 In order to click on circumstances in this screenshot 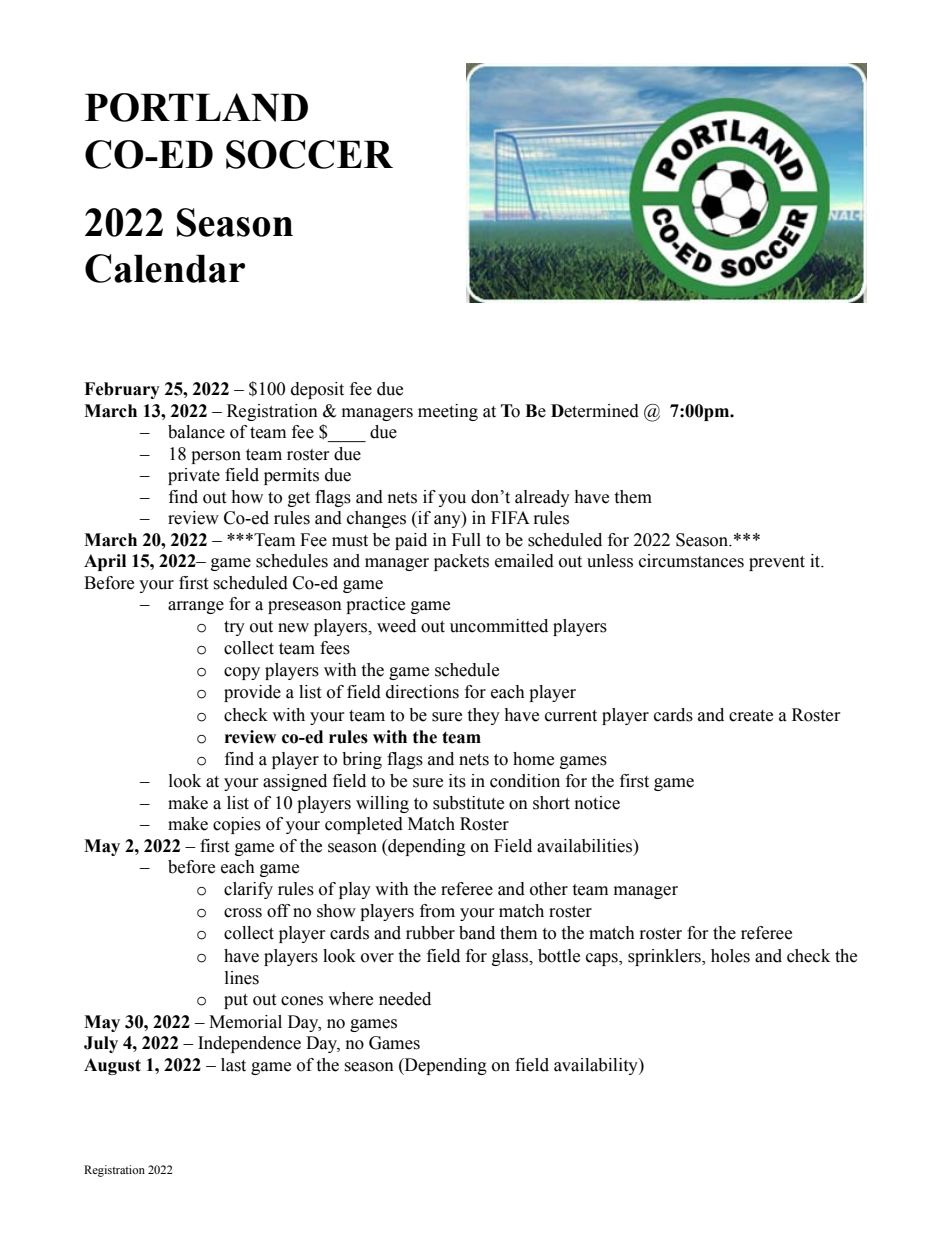, I will do `click(691, 561)`.
